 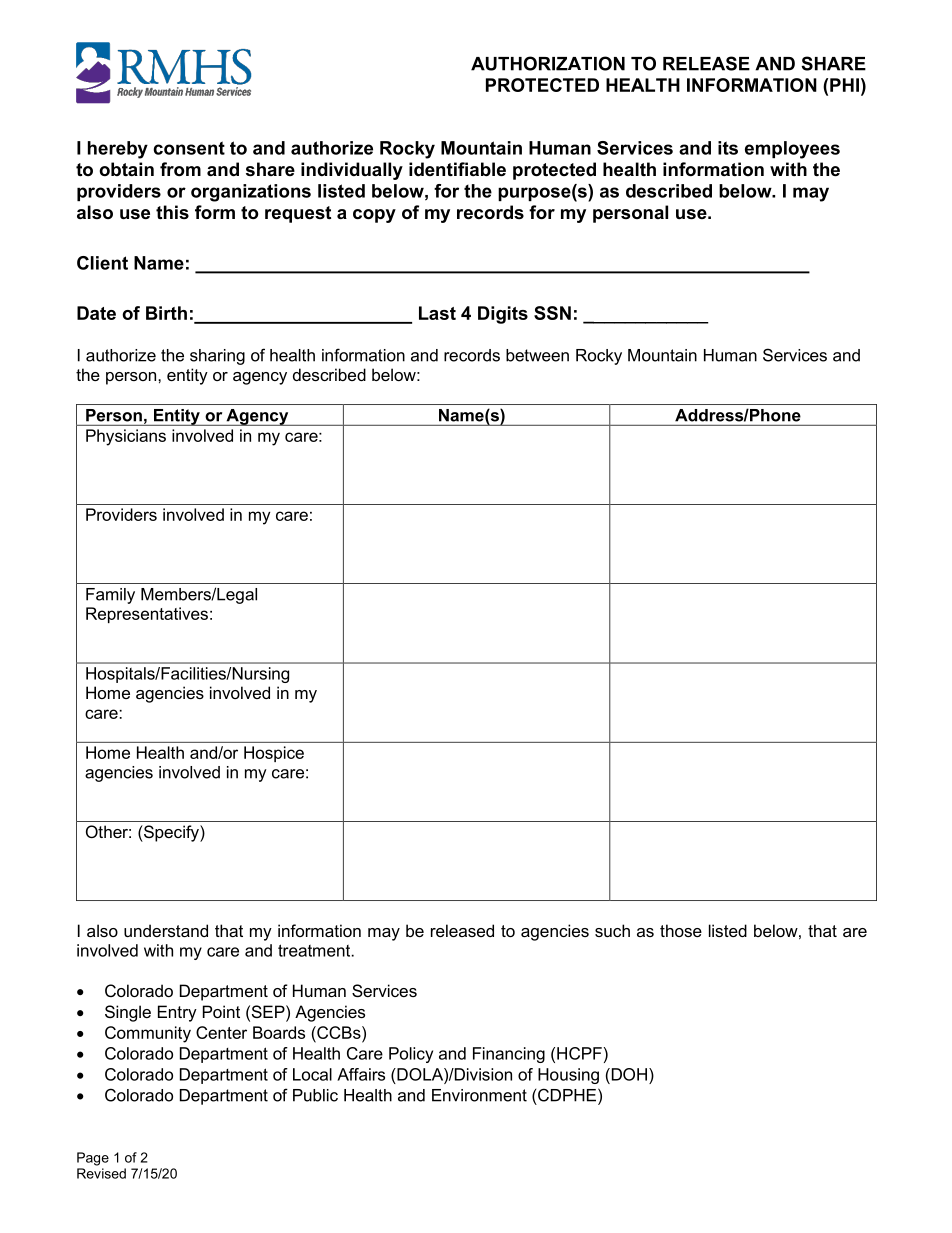 I want to click on such, so click(x=612, y=930).
